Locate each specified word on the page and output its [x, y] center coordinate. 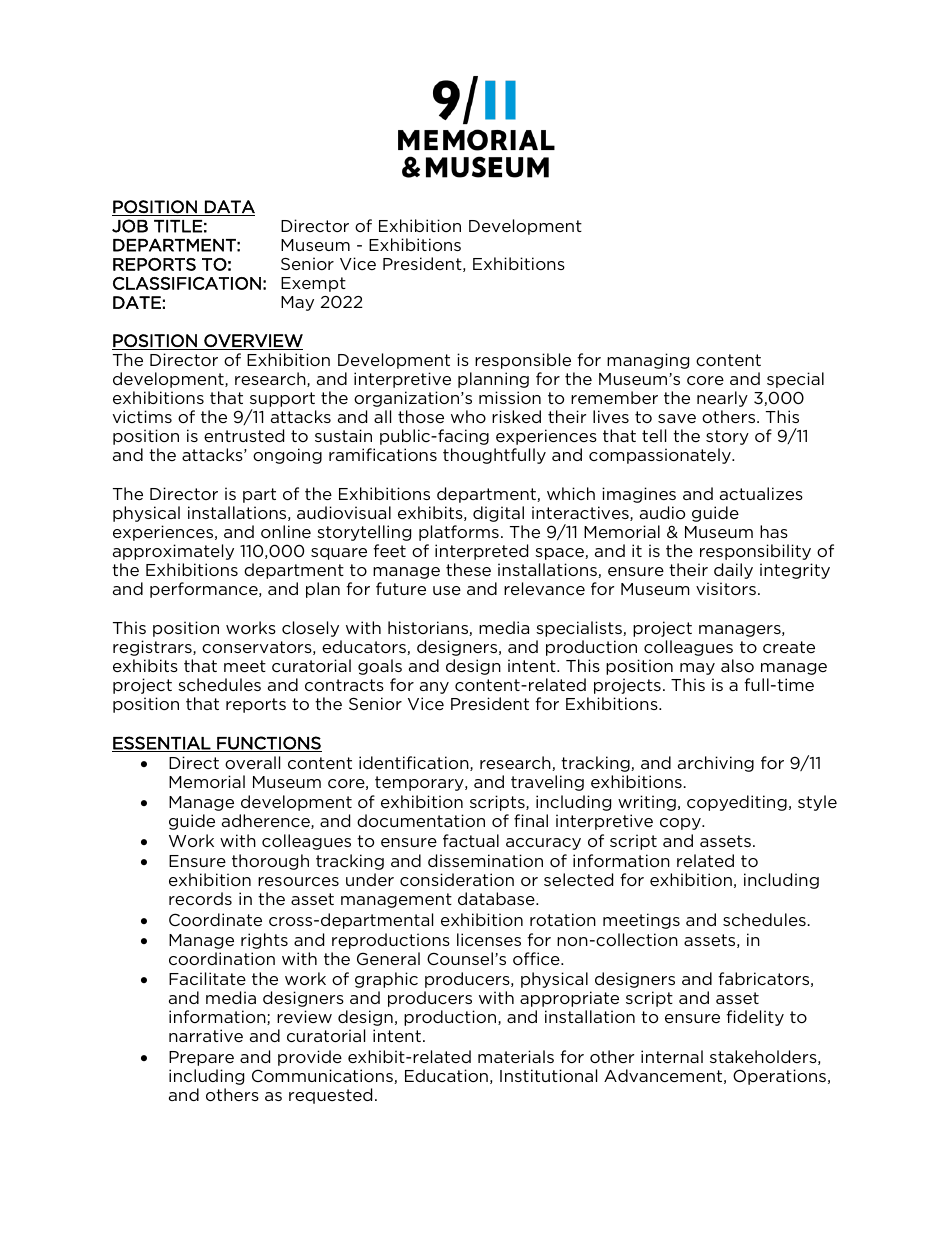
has [774, 531]
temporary [420, 783]
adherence [267, 821]
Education [446, 1075]
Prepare [201, 1058]
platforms [459, 533]
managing [648, 361]
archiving [716, 764]
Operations [781, 1077]
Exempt [313, 284]
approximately [173, 552]
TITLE [178, 226]
